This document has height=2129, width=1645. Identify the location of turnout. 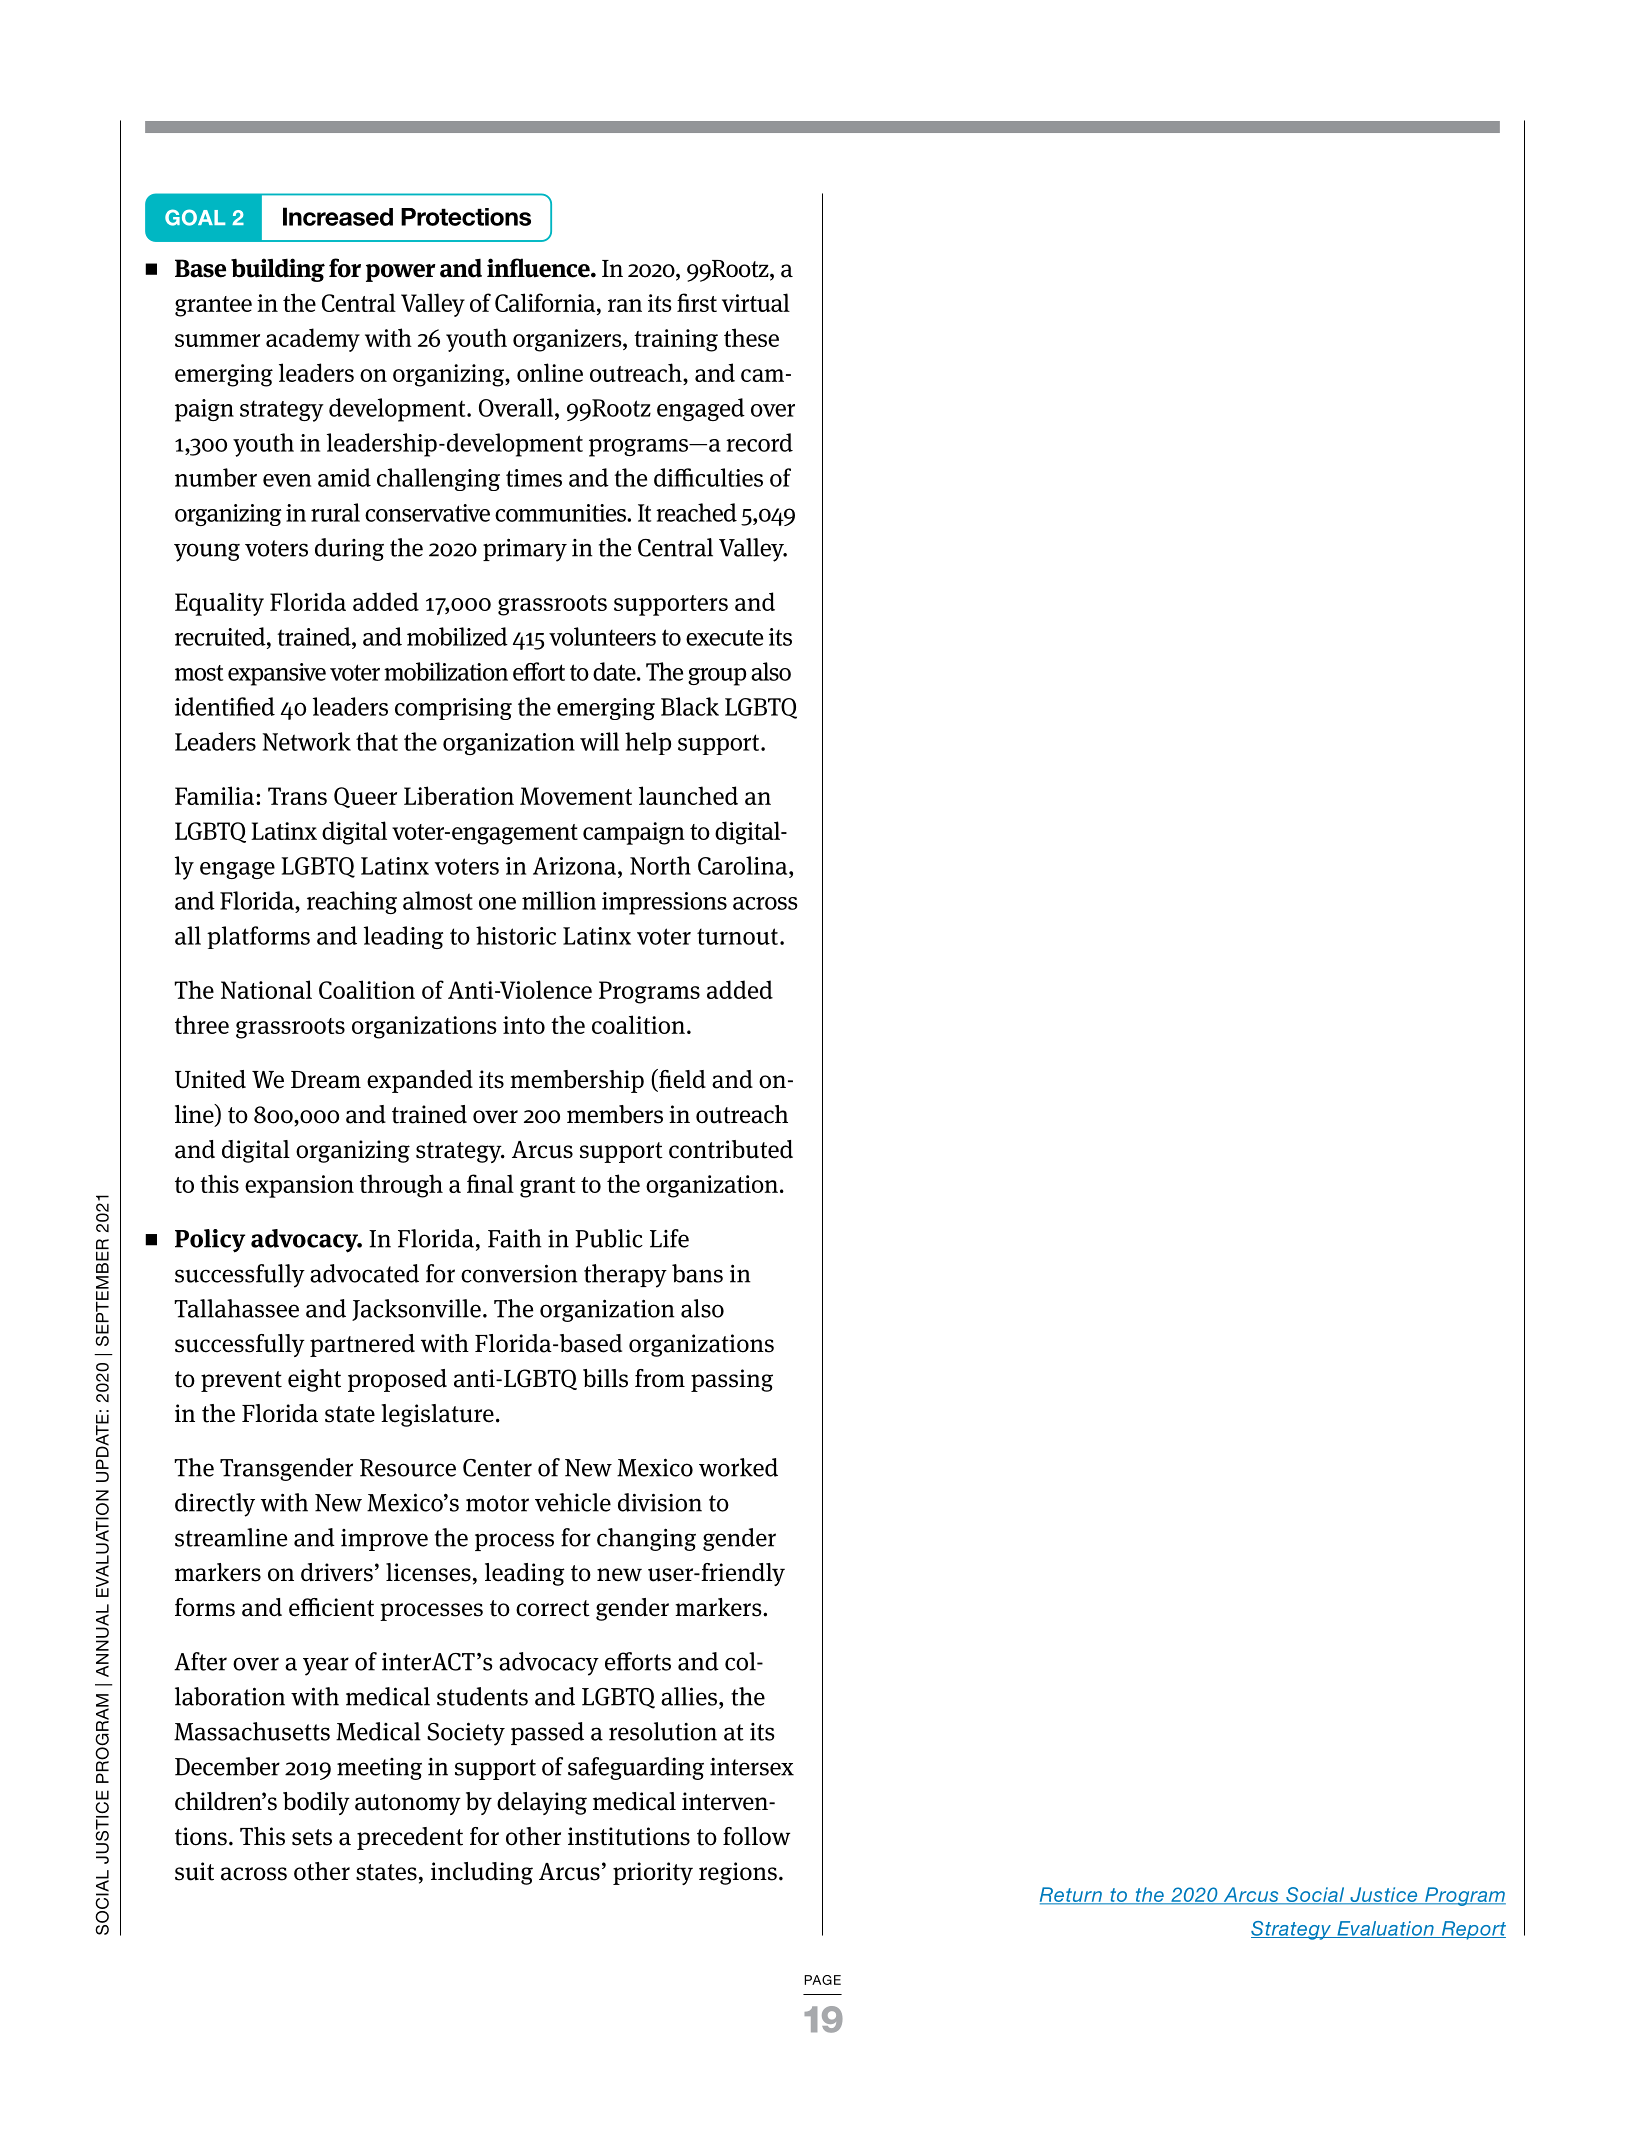
(737, 936).
